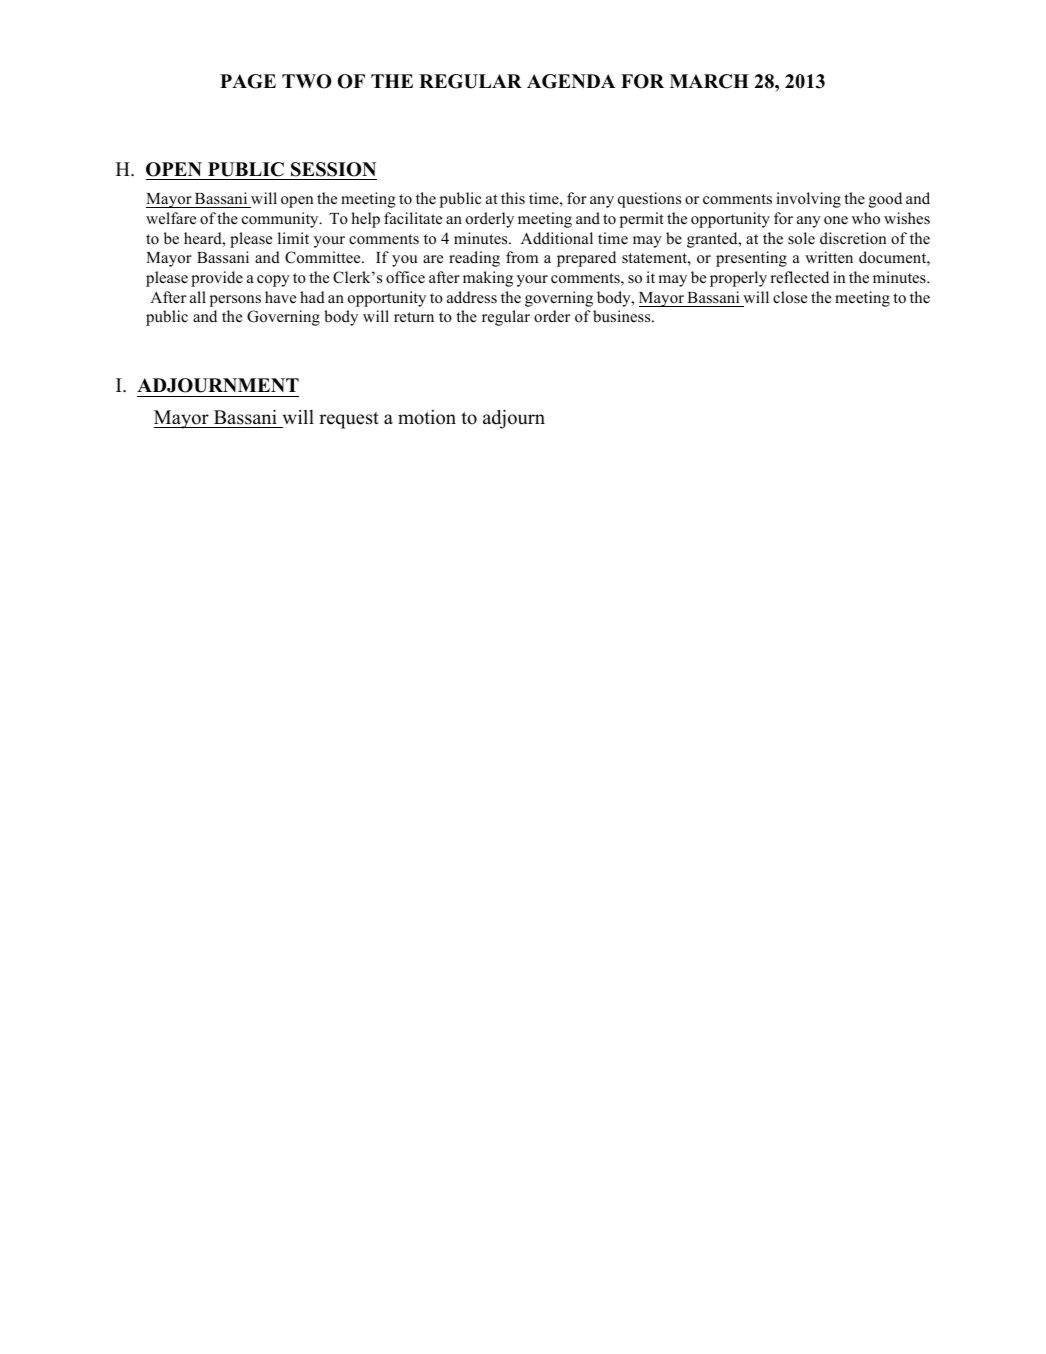 Image resolution: width=1046 pixels, height=1354 pixels. Describe the element at coordinates (248, 81) in the screenshot. I see `PAGE` at that location.
